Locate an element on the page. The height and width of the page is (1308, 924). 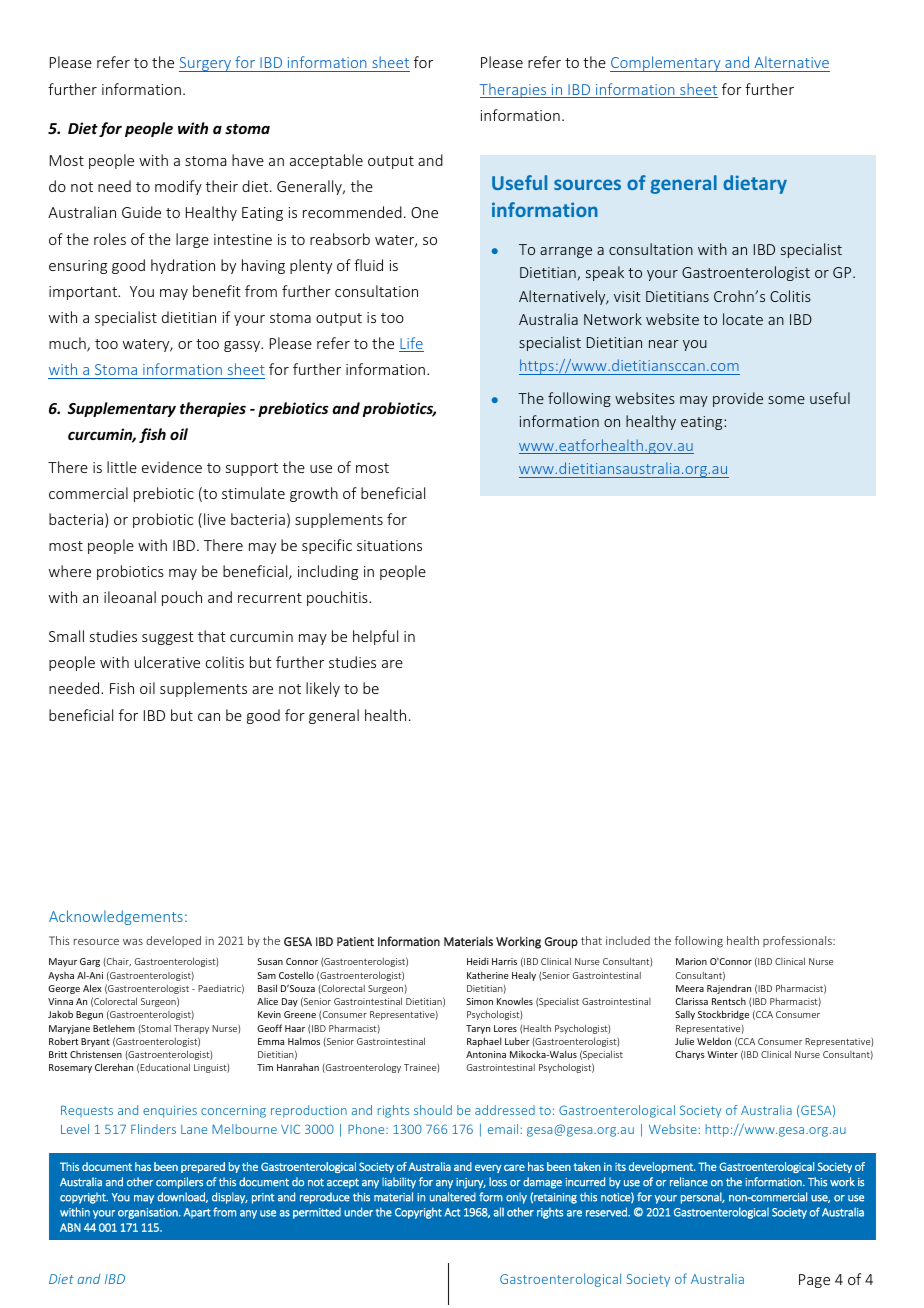
Surgery is located at coordinates (206, 64).
